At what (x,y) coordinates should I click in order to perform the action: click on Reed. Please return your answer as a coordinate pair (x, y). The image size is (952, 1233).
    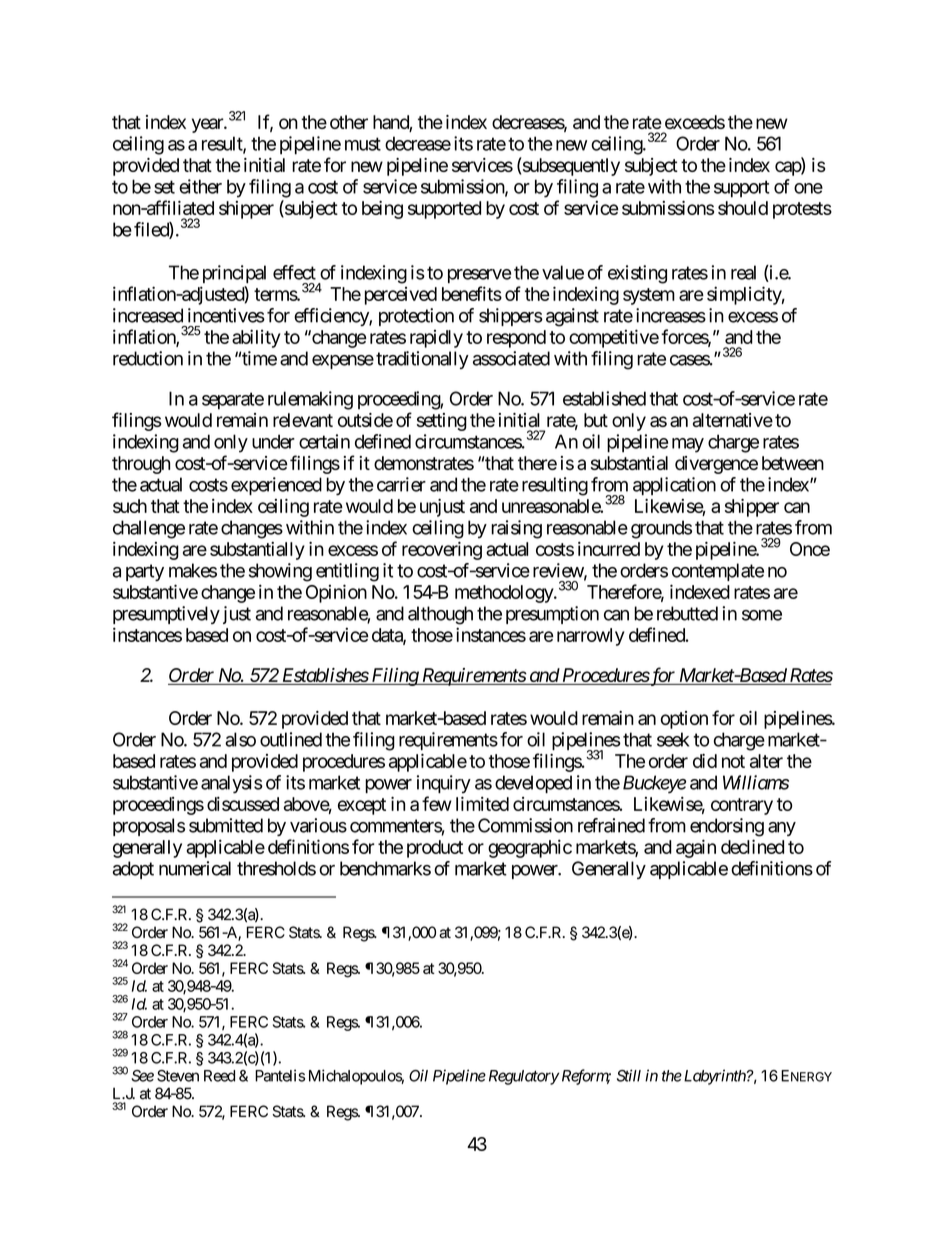
    Looking at the image, I should click on (219, 1076).
